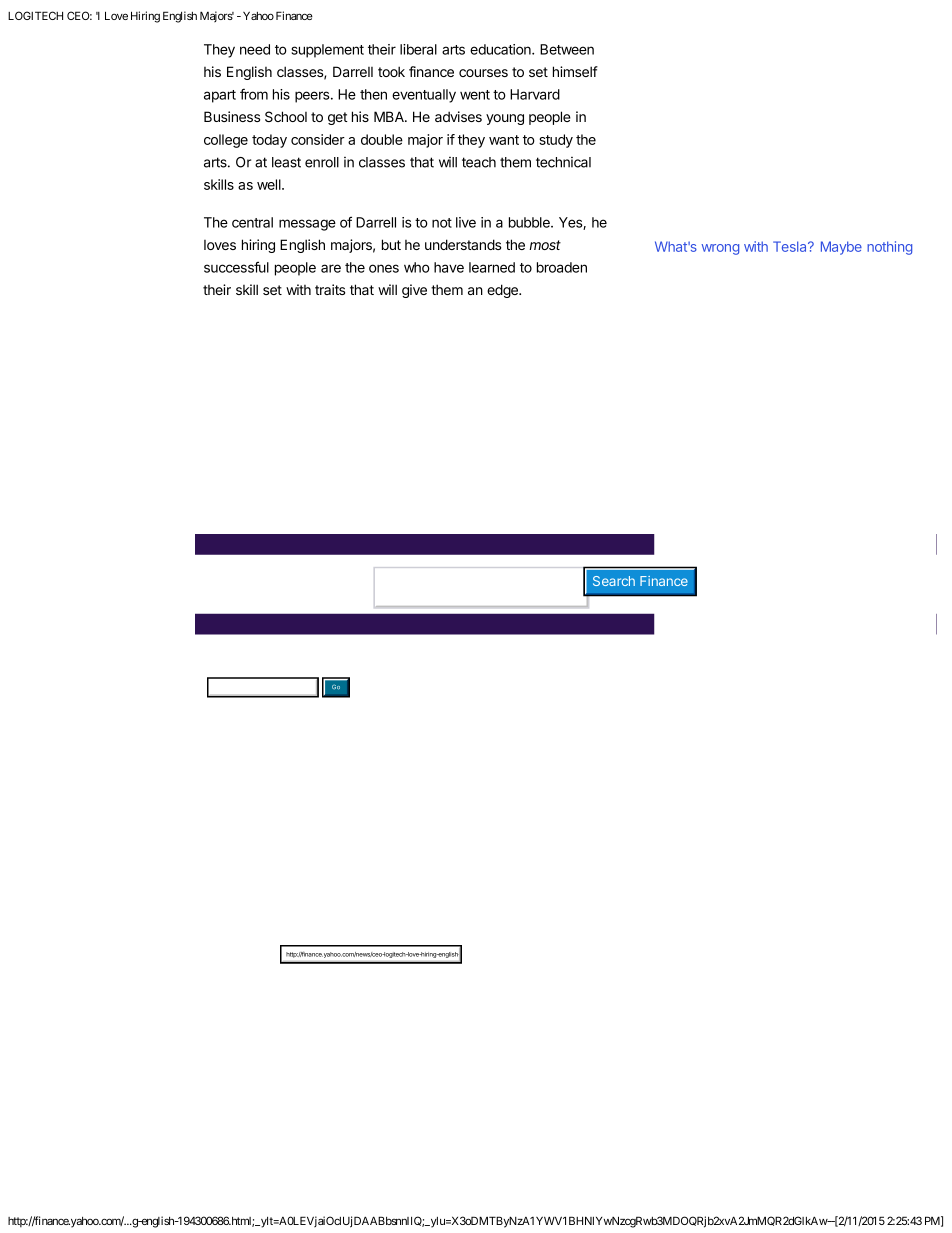 The height and width of the screenshot is (1233, 952). Describe the element at coordinates (720, 249) in the screenshot. I see `wrong` at that location.
